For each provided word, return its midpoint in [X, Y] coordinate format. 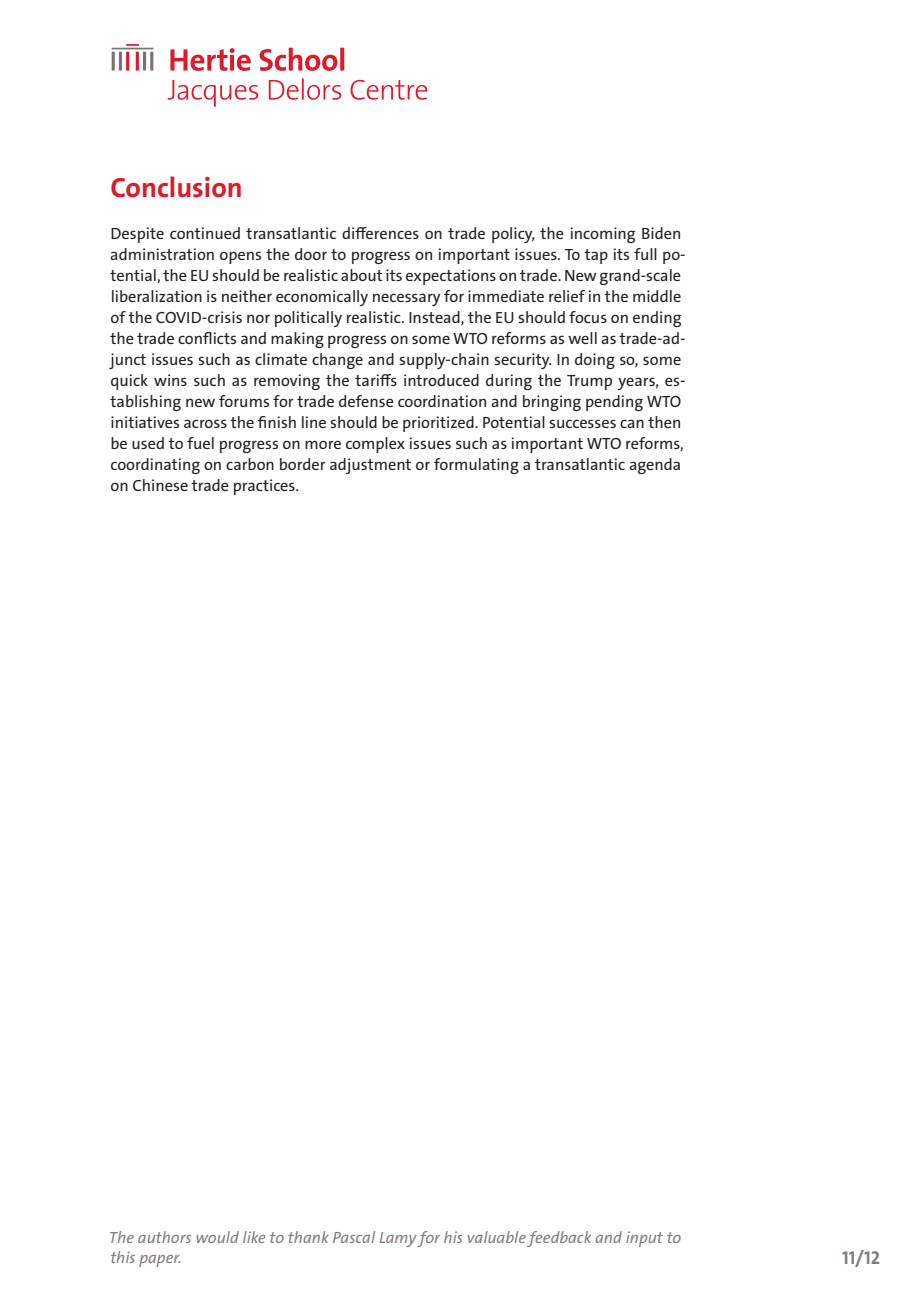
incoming [602, 235]
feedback [559, 1239]
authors [164, 1237]
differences [380, 233]
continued [205, 233]
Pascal [354, 1237]
